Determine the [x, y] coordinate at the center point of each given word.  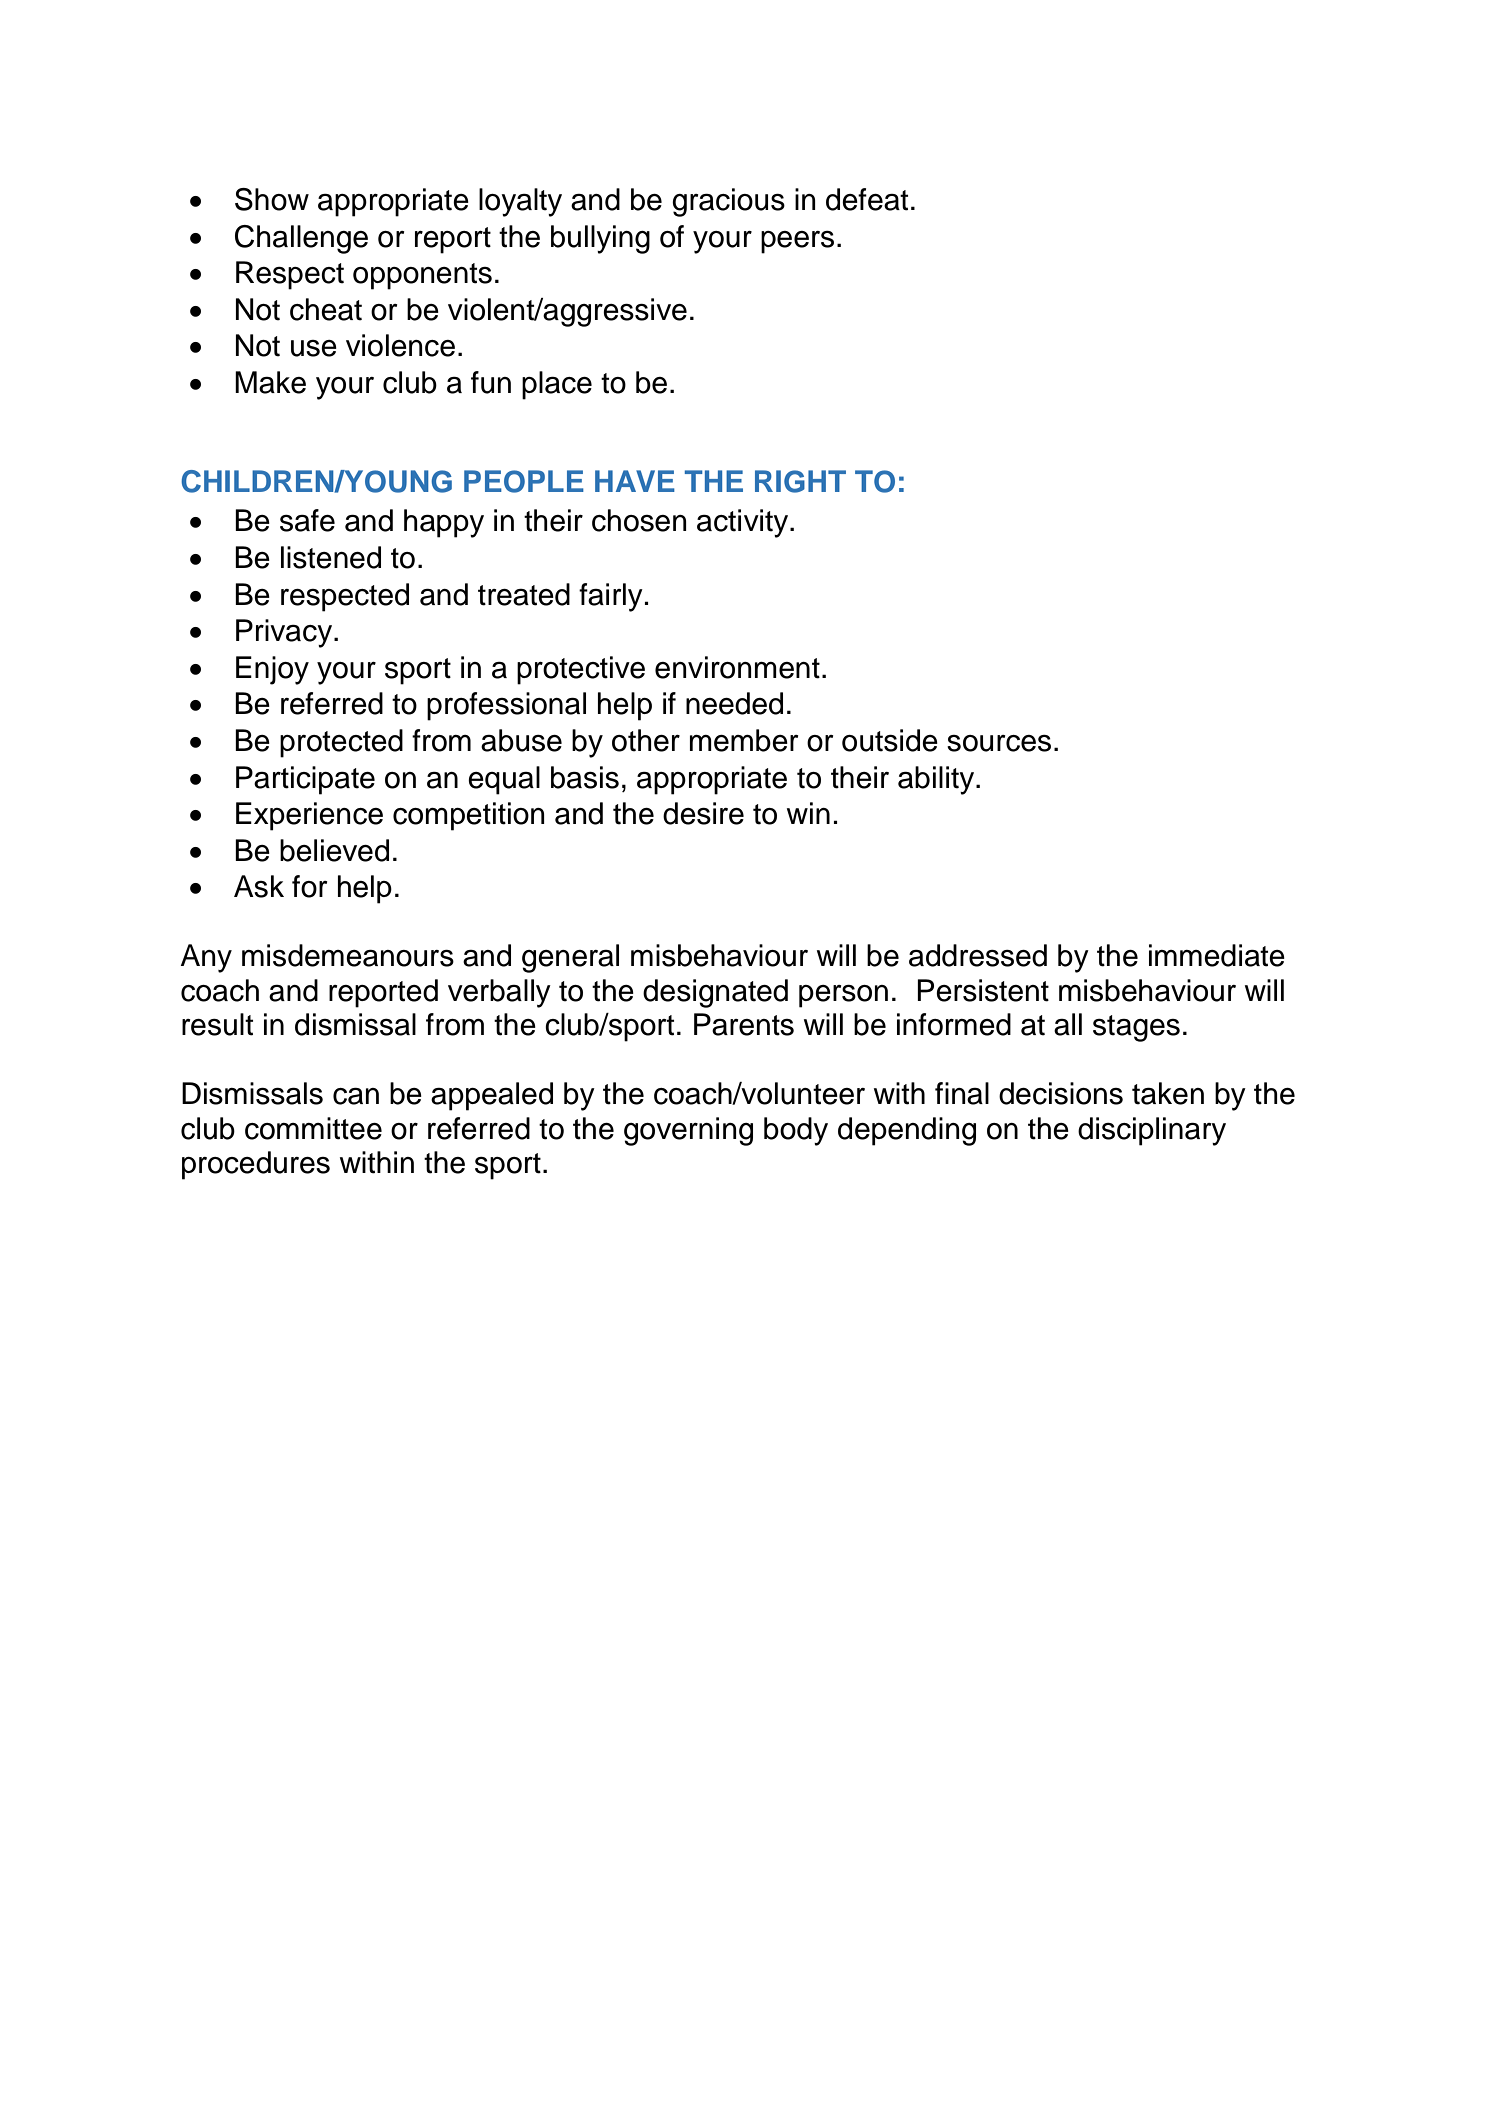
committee [313, 1128]
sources [999, 743]
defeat [867, 199]
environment [737, 667]
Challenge [301, 239]
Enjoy [272, 670]
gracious [728, 202]
